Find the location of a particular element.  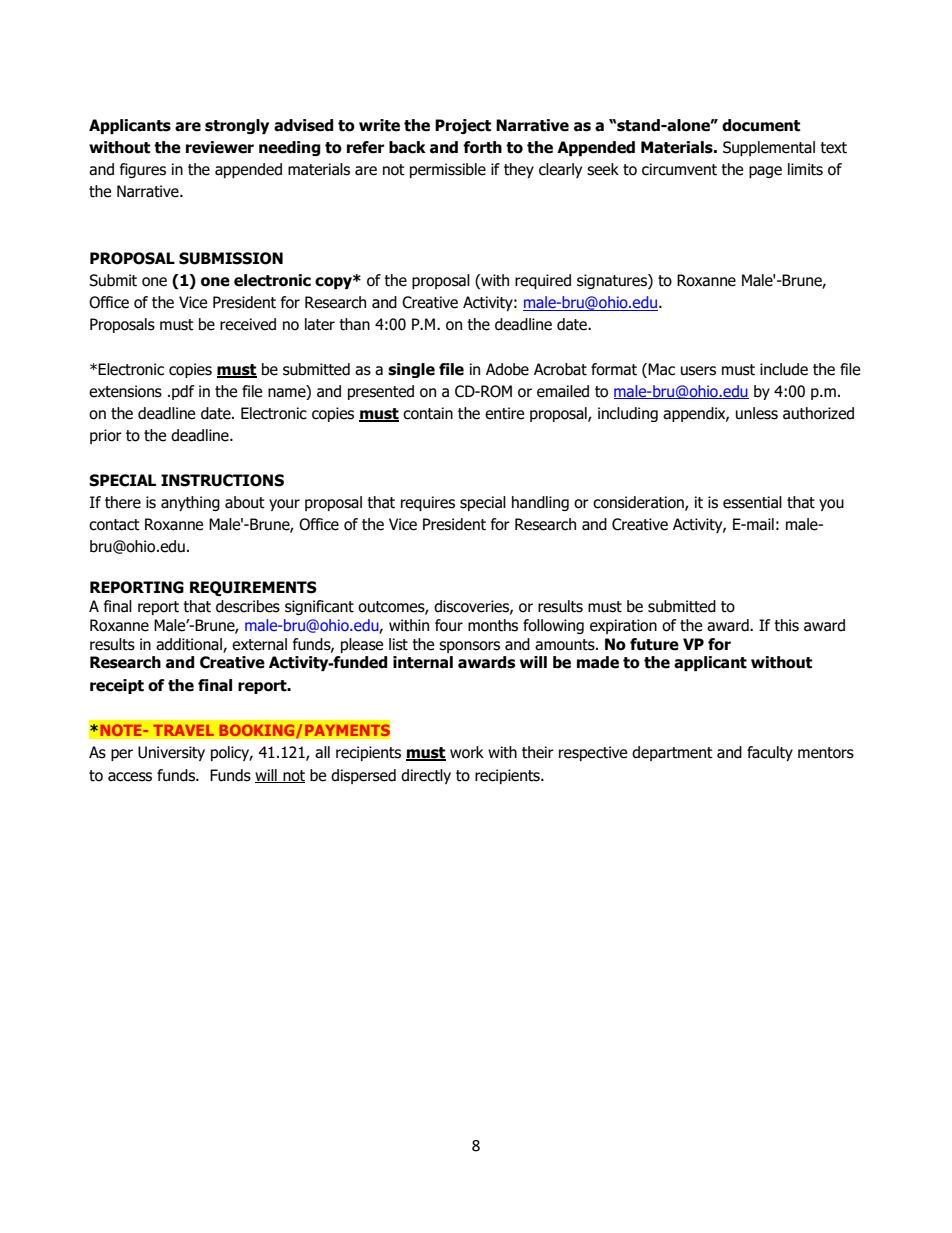

INSTRUCTIONS is located at coordinates (222, 480).
